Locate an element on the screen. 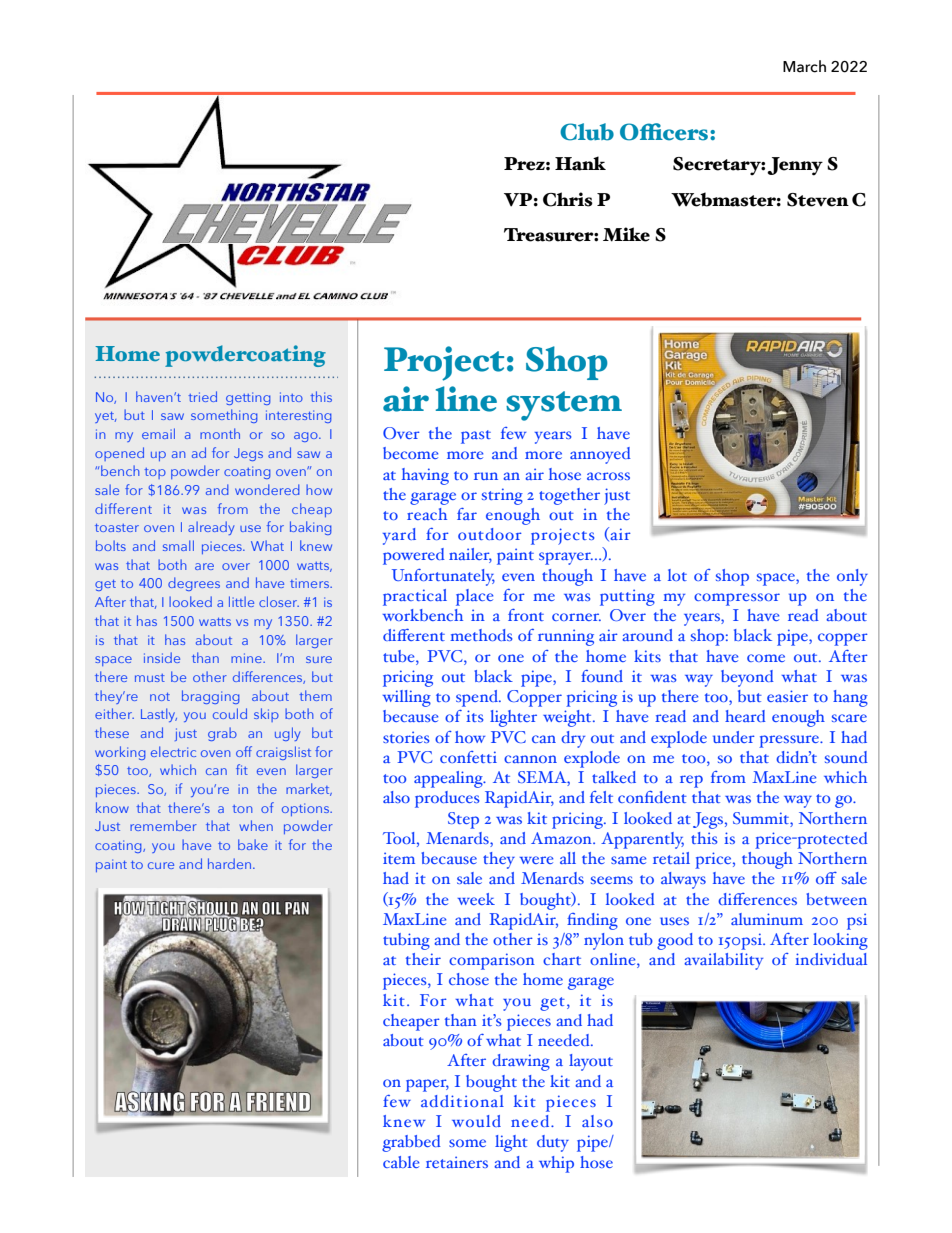 This screenshot has width=952, height=1233. March is located at coordinates (804, 66).
